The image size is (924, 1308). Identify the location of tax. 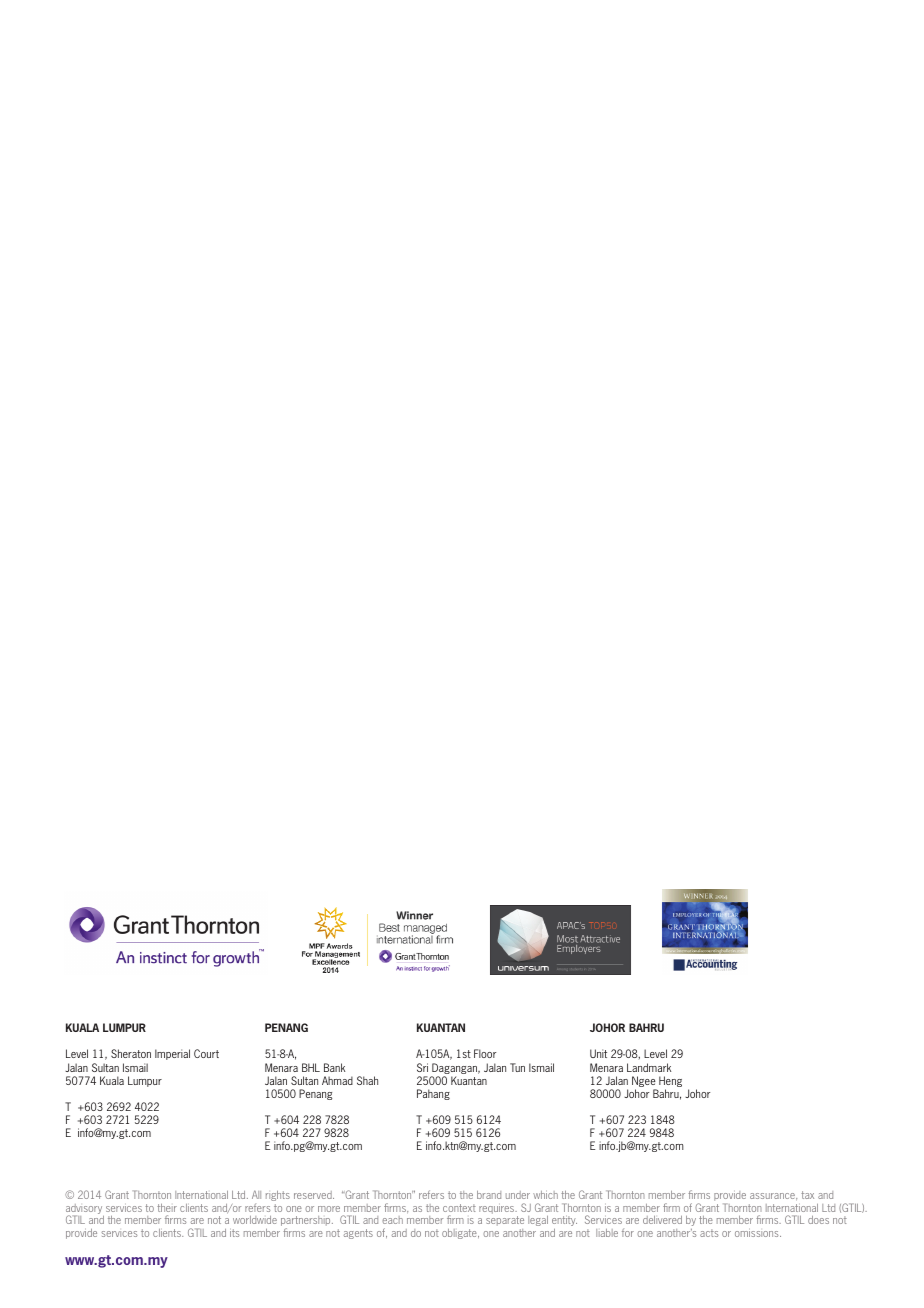
(807, 1195).
